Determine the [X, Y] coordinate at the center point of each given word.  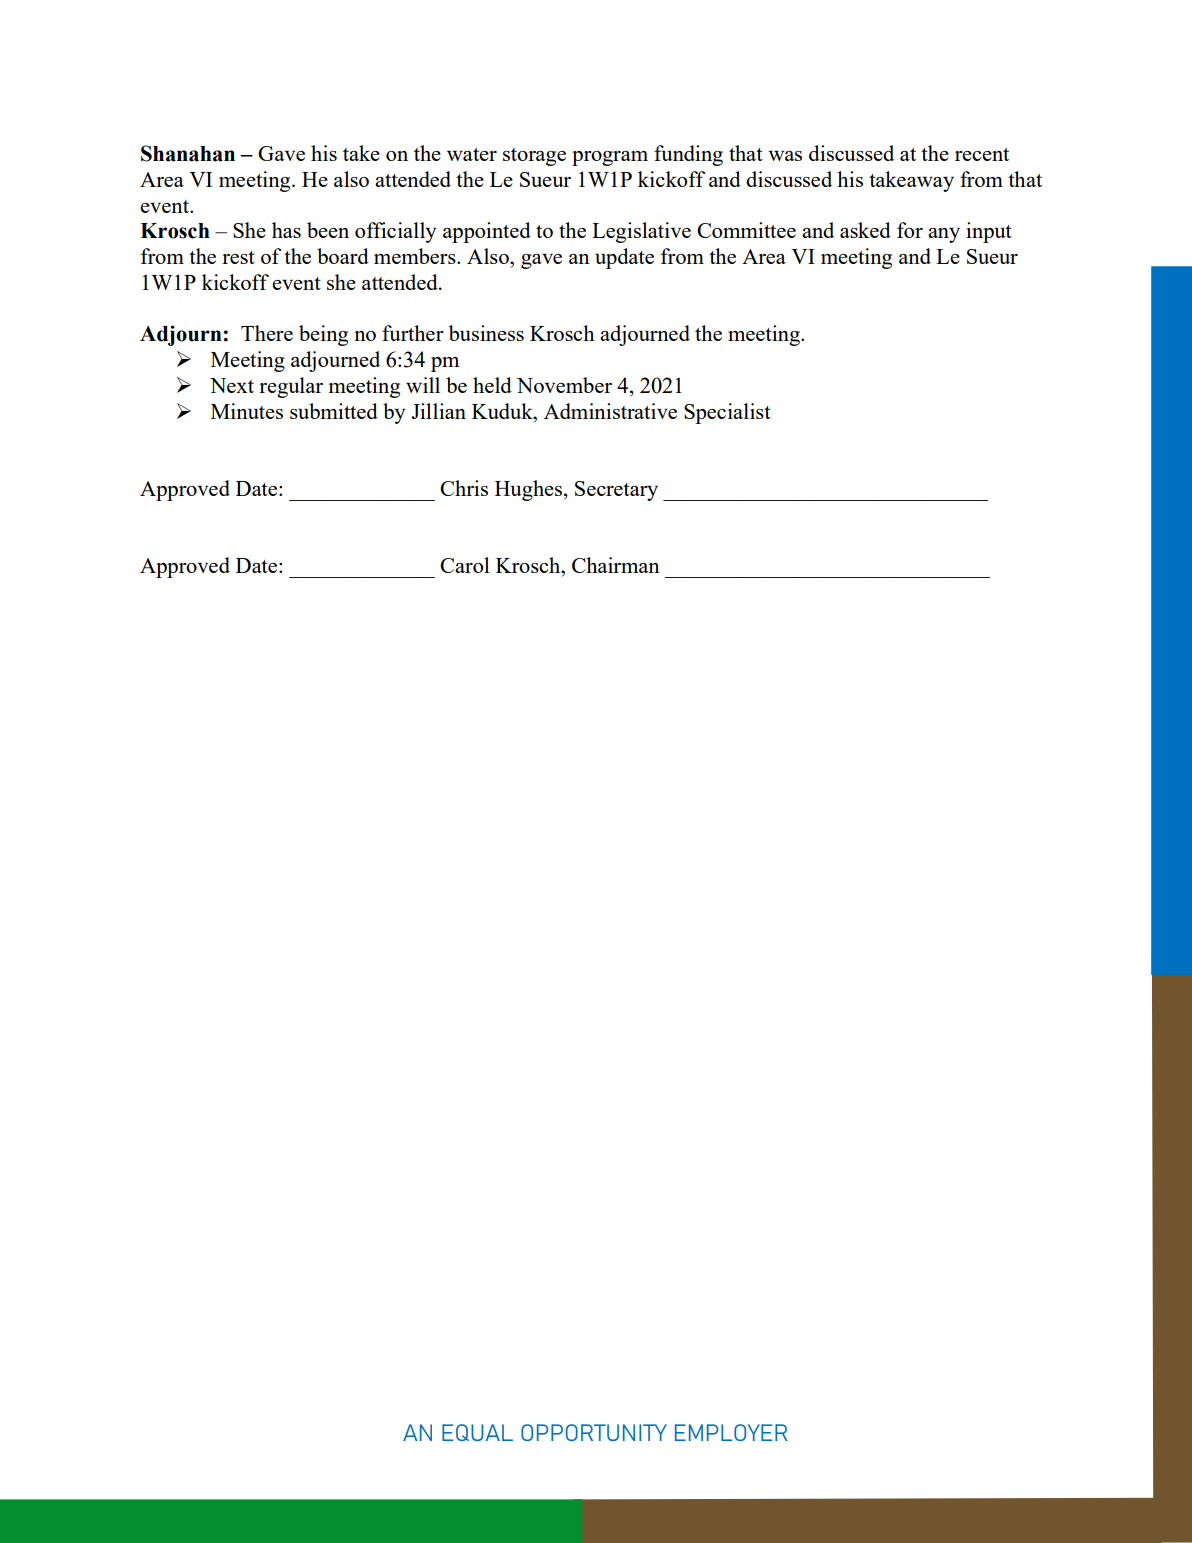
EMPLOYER [731, 1432]
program [610, 158]
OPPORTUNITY [594, 1432]
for [910, 230]
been [328, 230]
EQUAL [477, 1432]
